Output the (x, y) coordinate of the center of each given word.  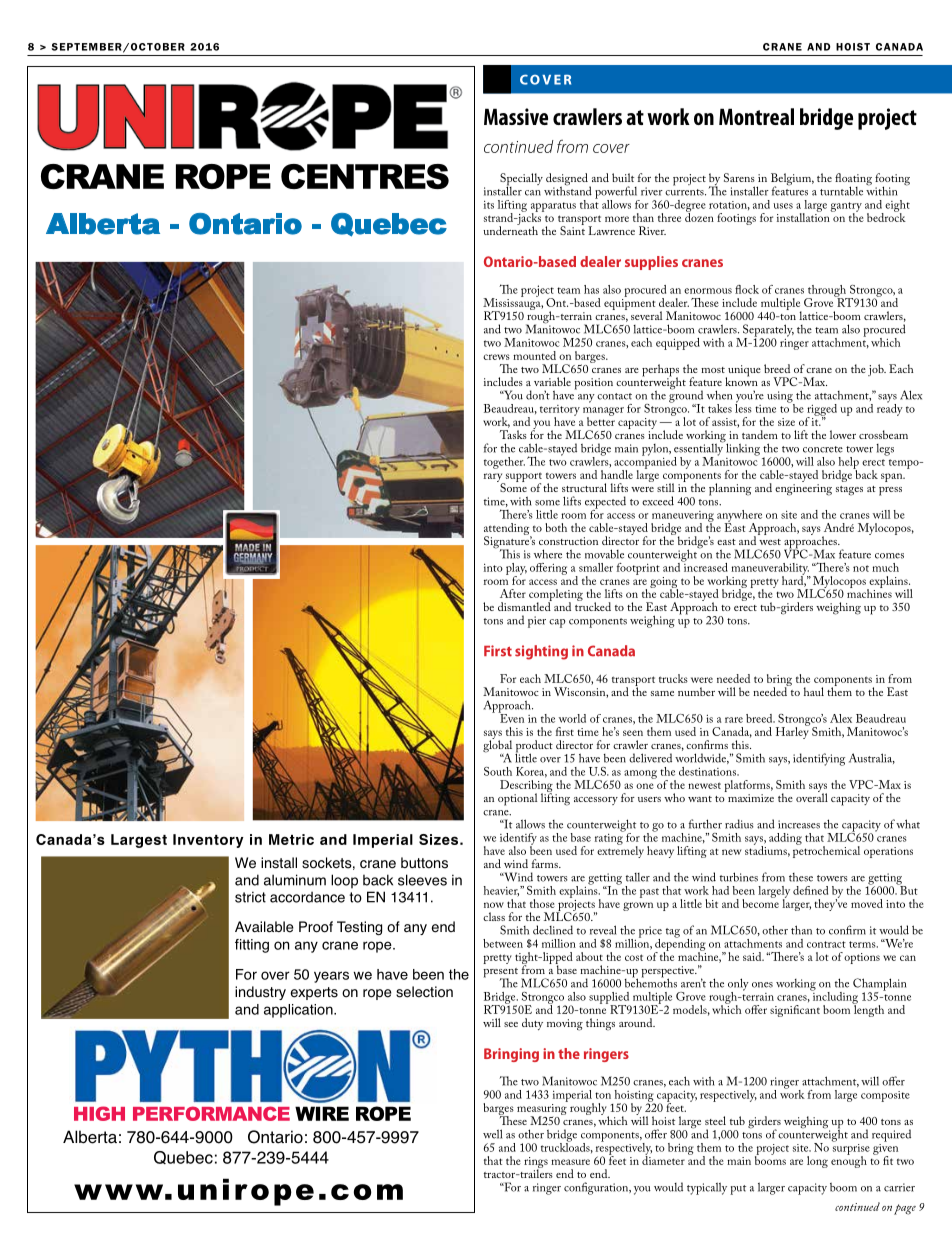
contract (826, 944)
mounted (534, 355)
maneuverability (771, 570)
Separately (768, 331)
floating (853, 180)
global (497, 746)
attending (507, 530)
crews (496, 357)
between (503, 943)
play (516, 570)
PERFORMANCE (211, 1113)
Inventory (208, 841)
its (489, 205)
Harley (792, 732)
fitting (252, 946)
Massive (516, 116)
